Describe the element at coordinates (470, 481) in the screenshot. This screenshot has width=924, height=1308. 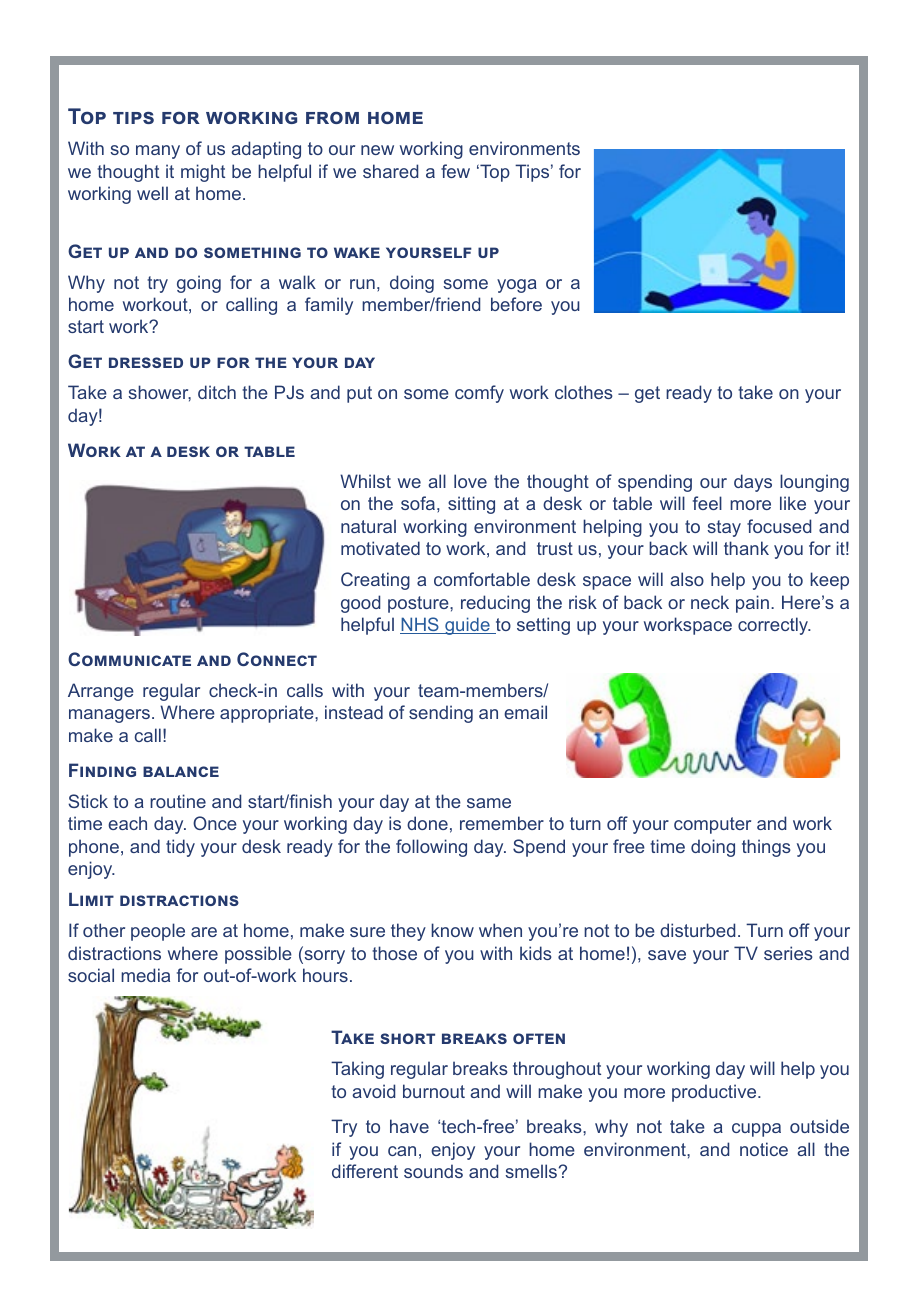
I see `love` at that location.
